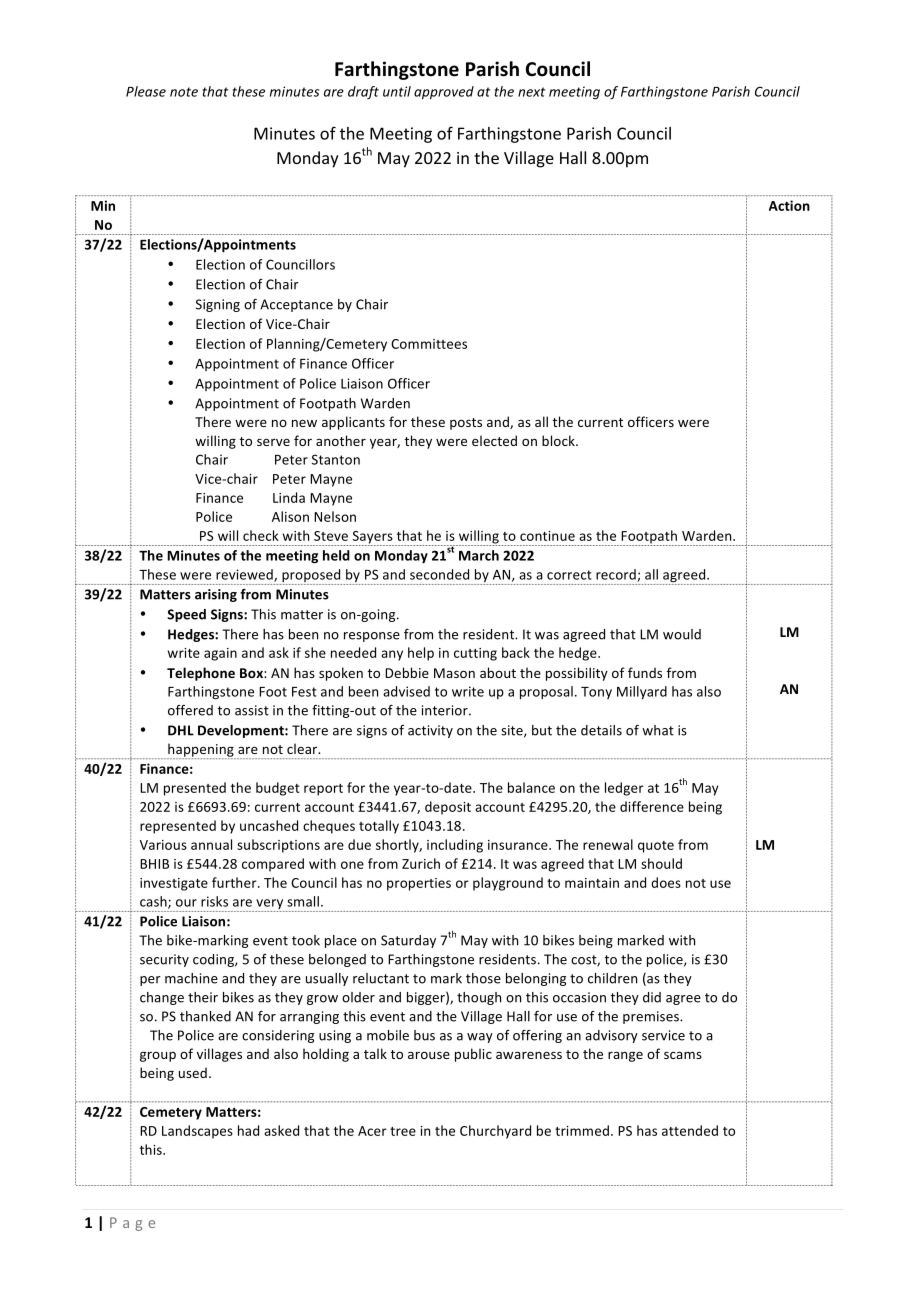  Describe the element at coordinates (690, 1130) in the screenshot. I see `attended` at that location.
